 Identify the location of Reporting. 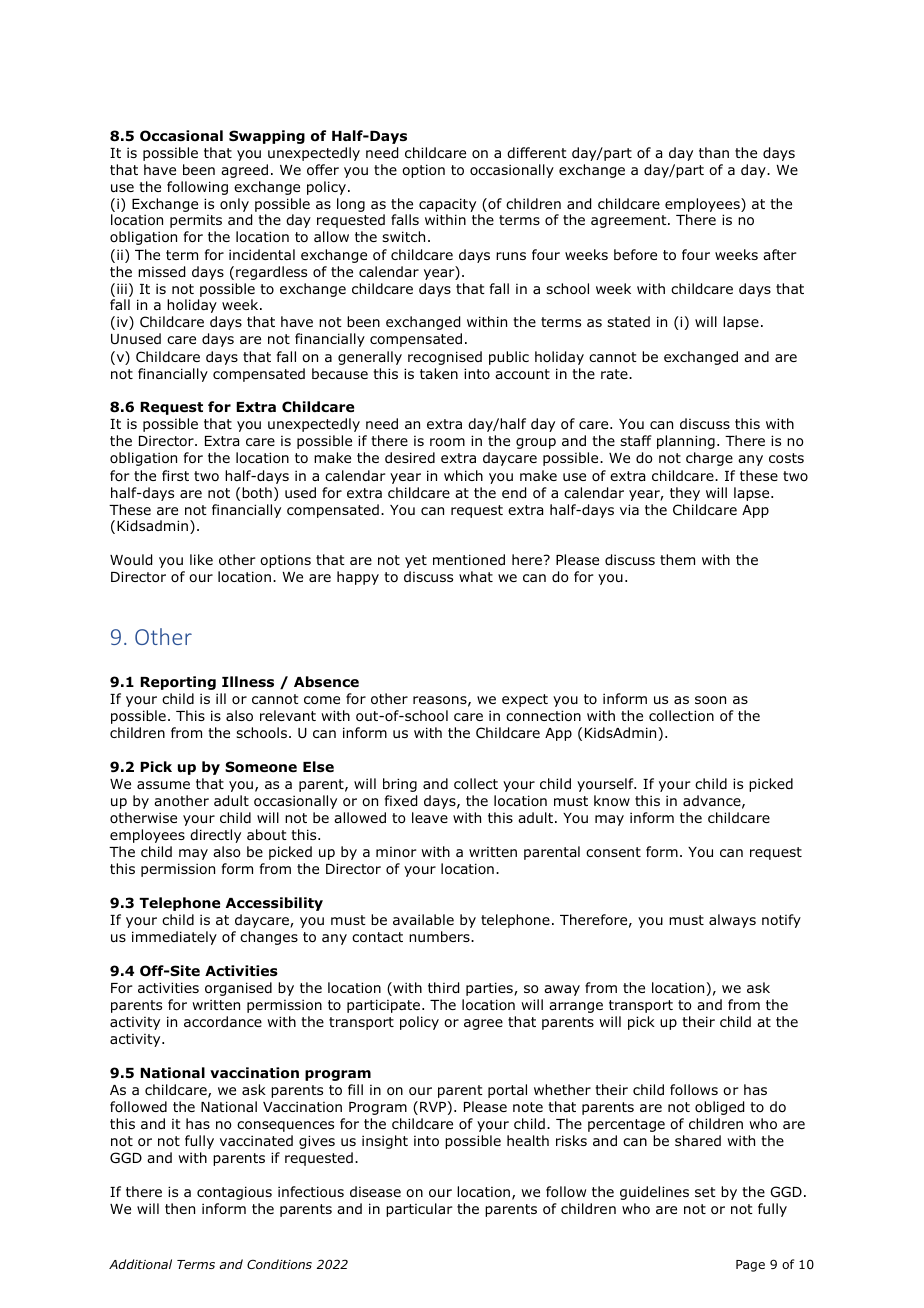
(178, 683).
